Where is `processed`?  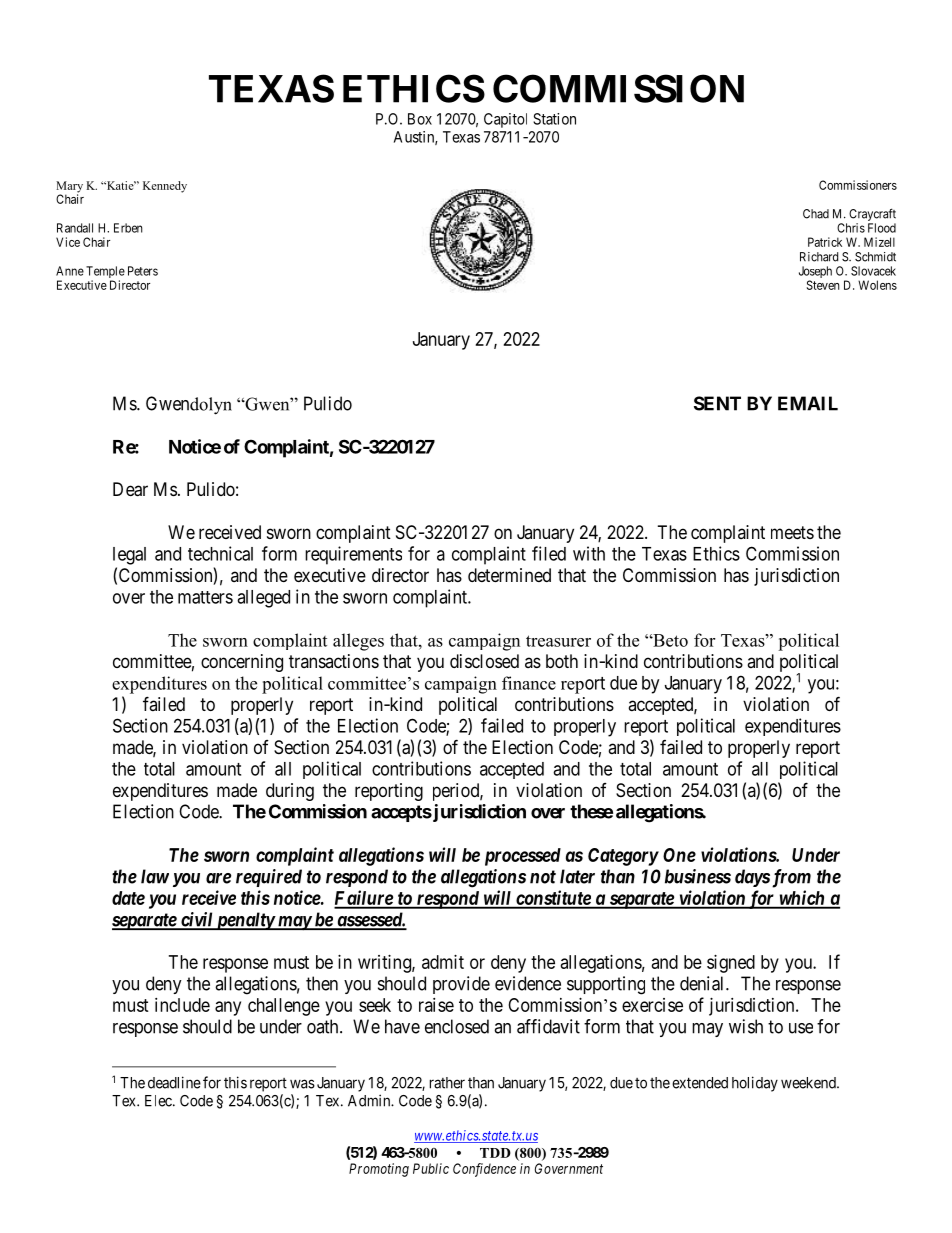 processed is located at coordinates (523, 857).
